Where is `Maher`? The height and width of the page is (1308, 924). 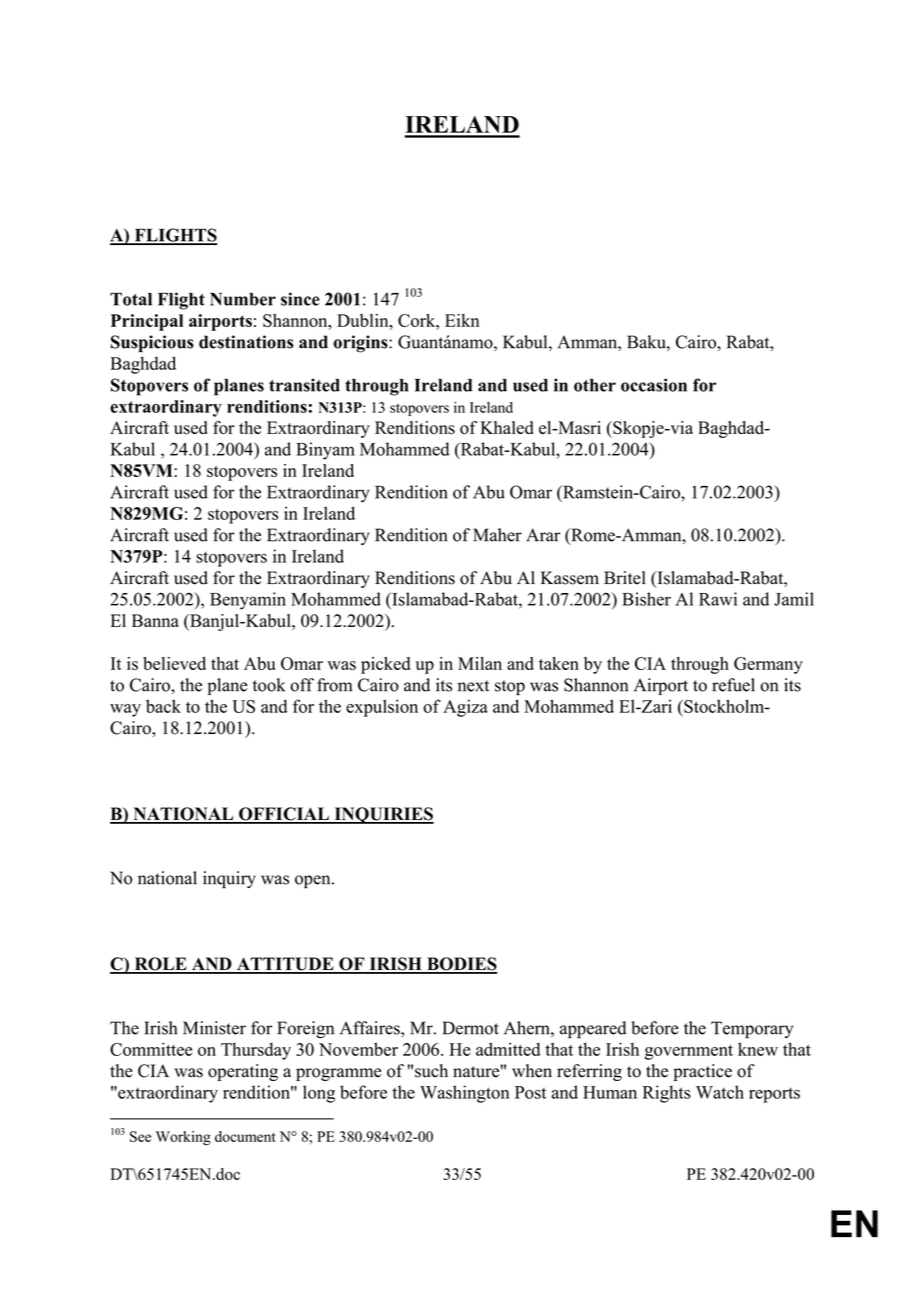
Maher is located at coordinates (497, 535).
